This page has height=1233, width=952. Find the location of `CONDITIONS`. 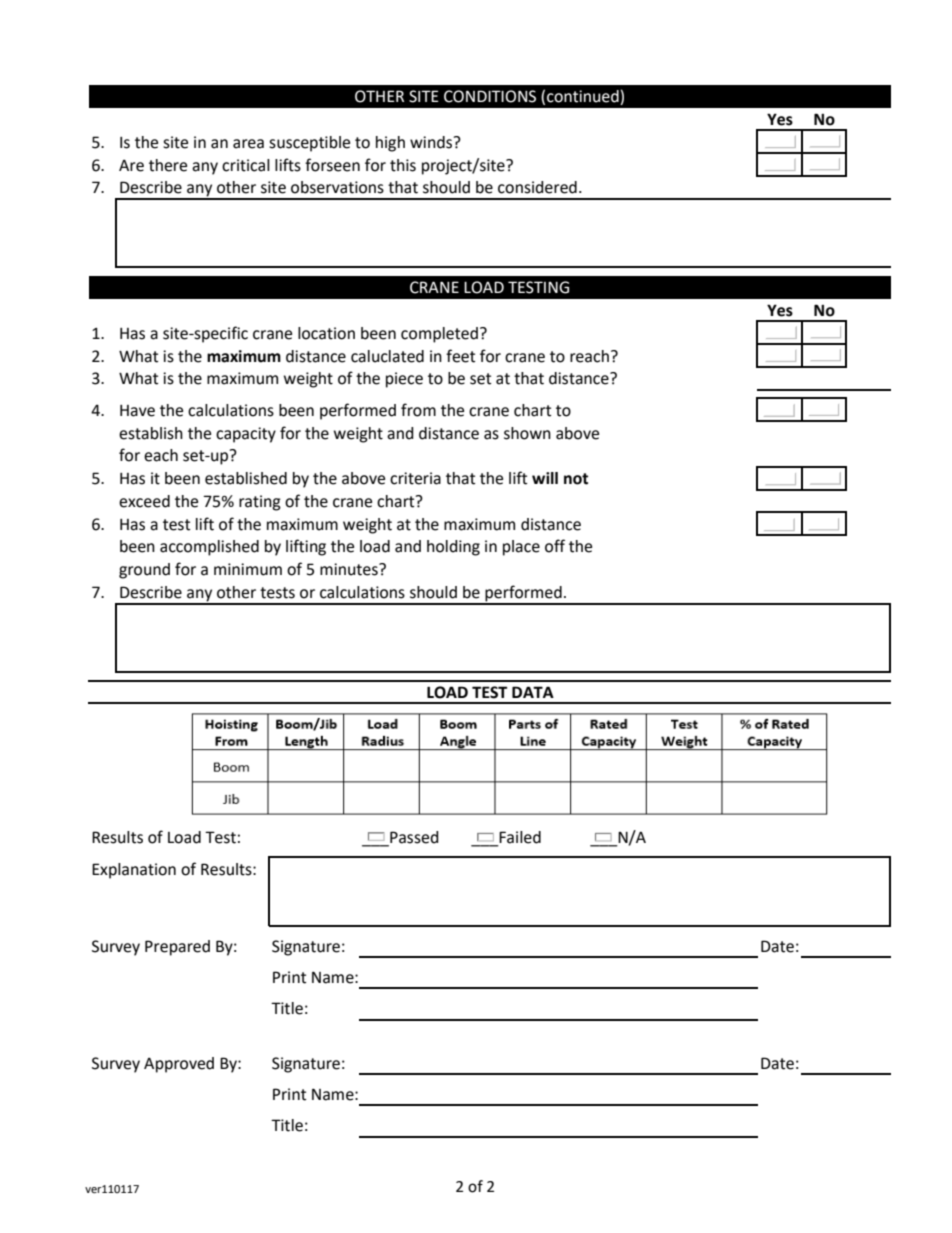

CONDITIONS is located at coordinates (490, 96).
